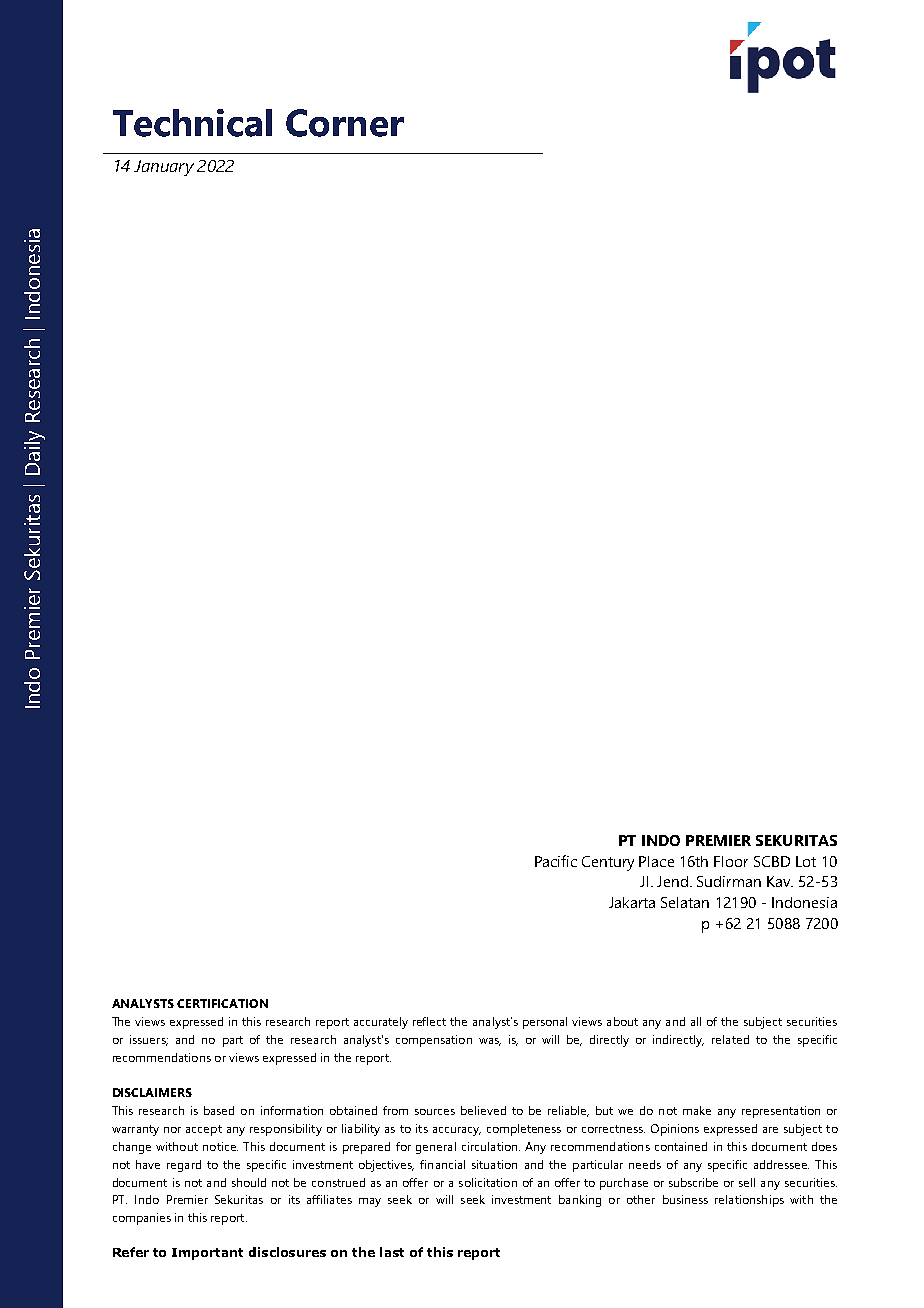 The image size is (924, 1308). I want to click on Century, so click(608, 863).
